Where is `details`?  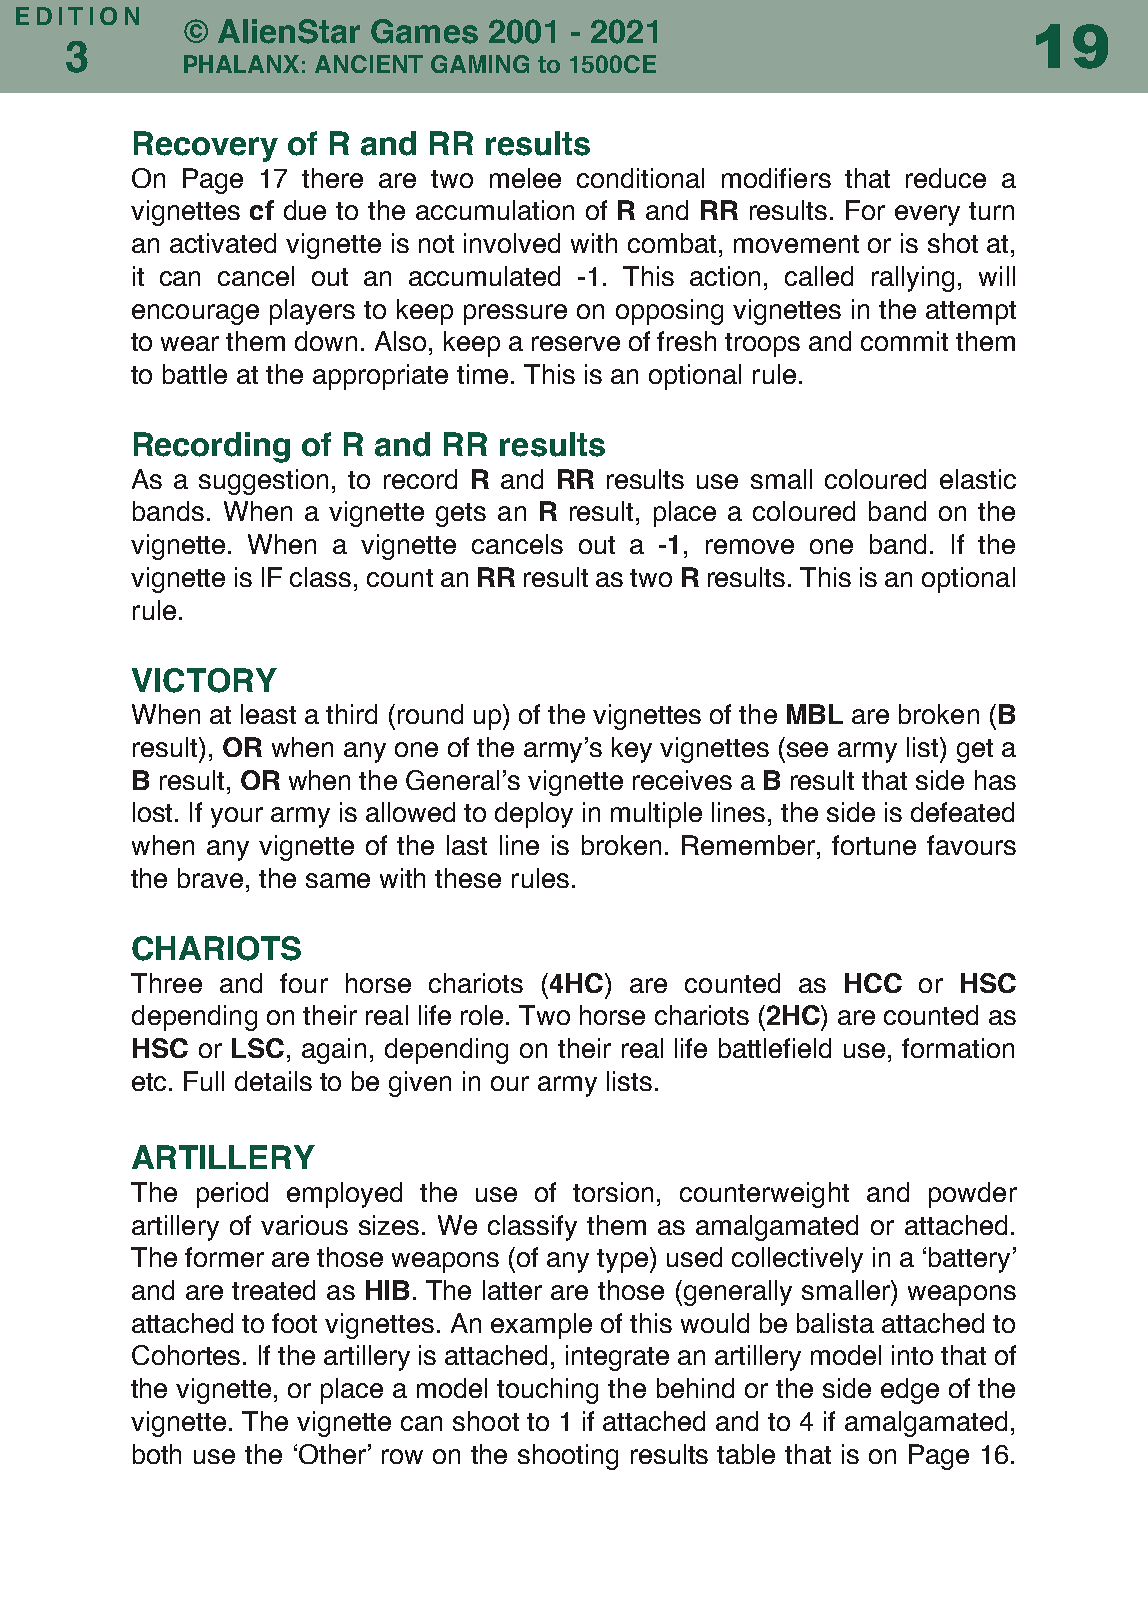
details is located at coordinates (273, 1081).
